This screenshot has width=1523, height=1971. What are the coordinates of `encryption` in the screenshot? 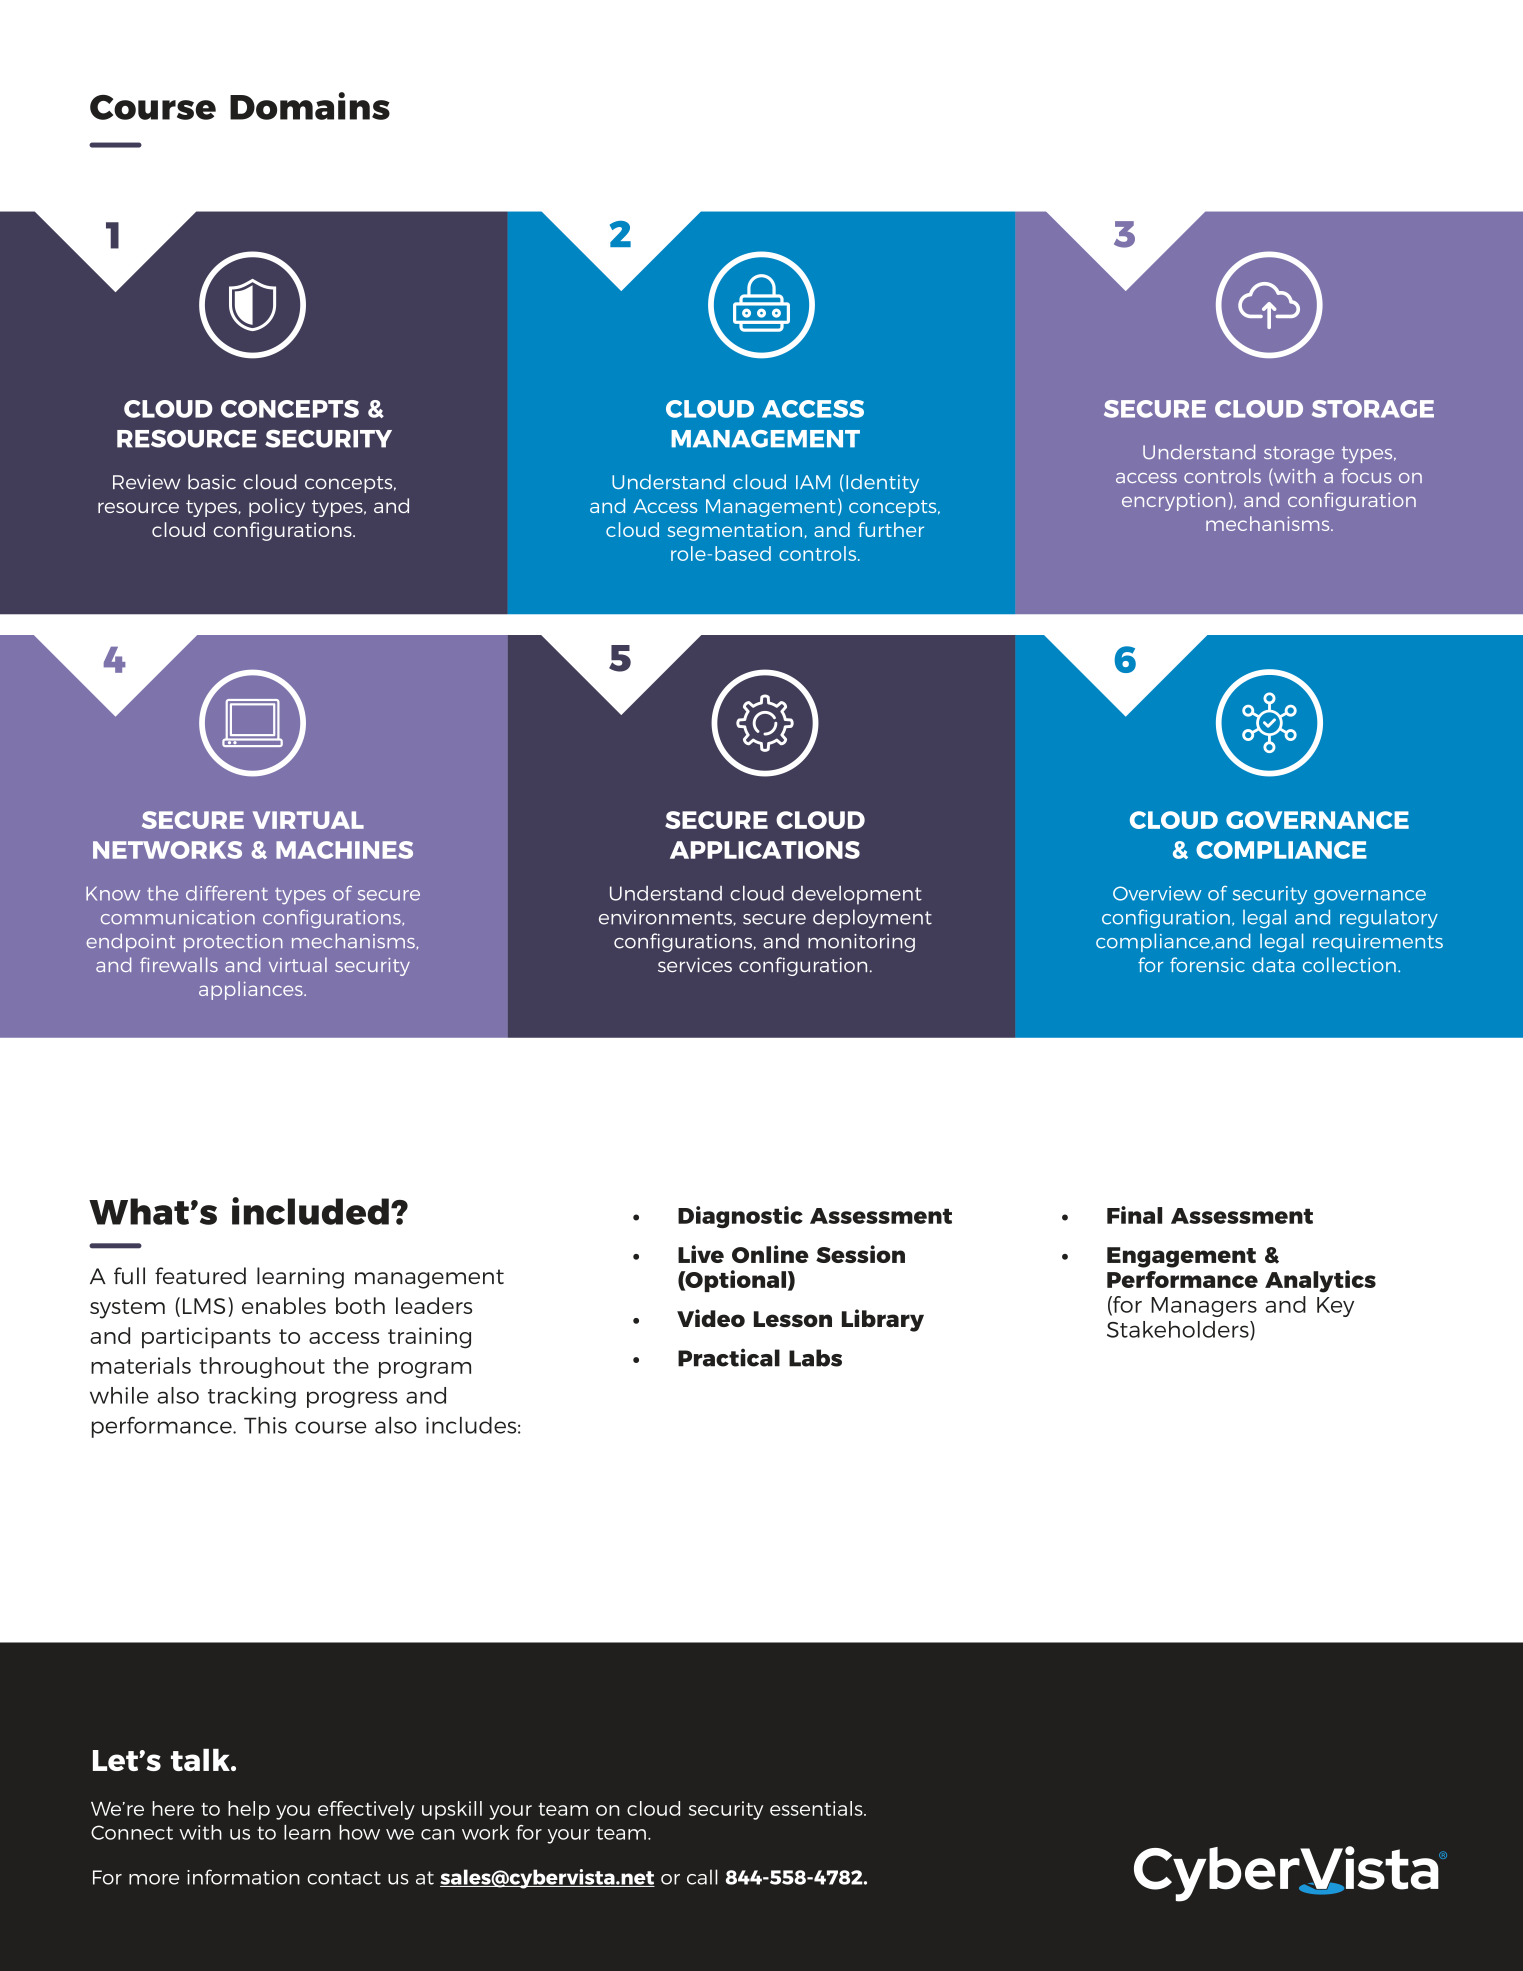 It's located at (1173, 502).
